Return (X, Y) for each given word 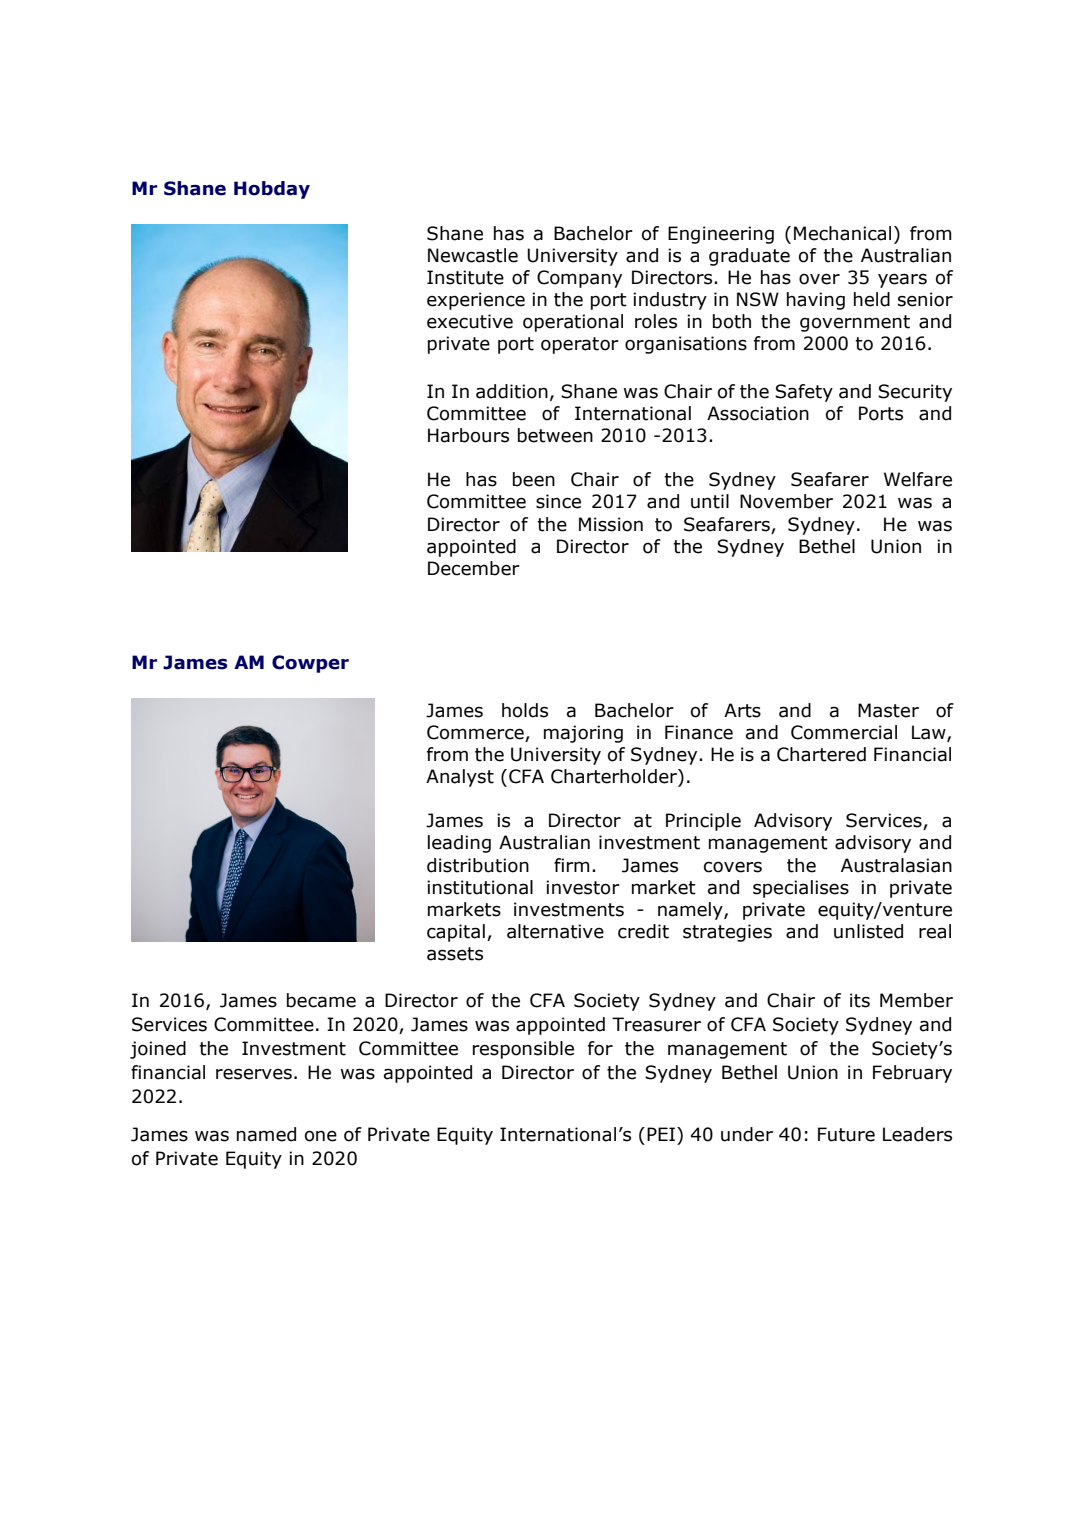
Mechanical (842, 233)
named (266, 1134)
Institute (465, 277)
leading (459, 844)
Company (579, 279)
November (786, 501)
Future (846, 1134)
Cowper (310, 664)
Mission (611, 524)
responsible (523, 1050)
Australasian (896, 865)
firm (572, 865)
